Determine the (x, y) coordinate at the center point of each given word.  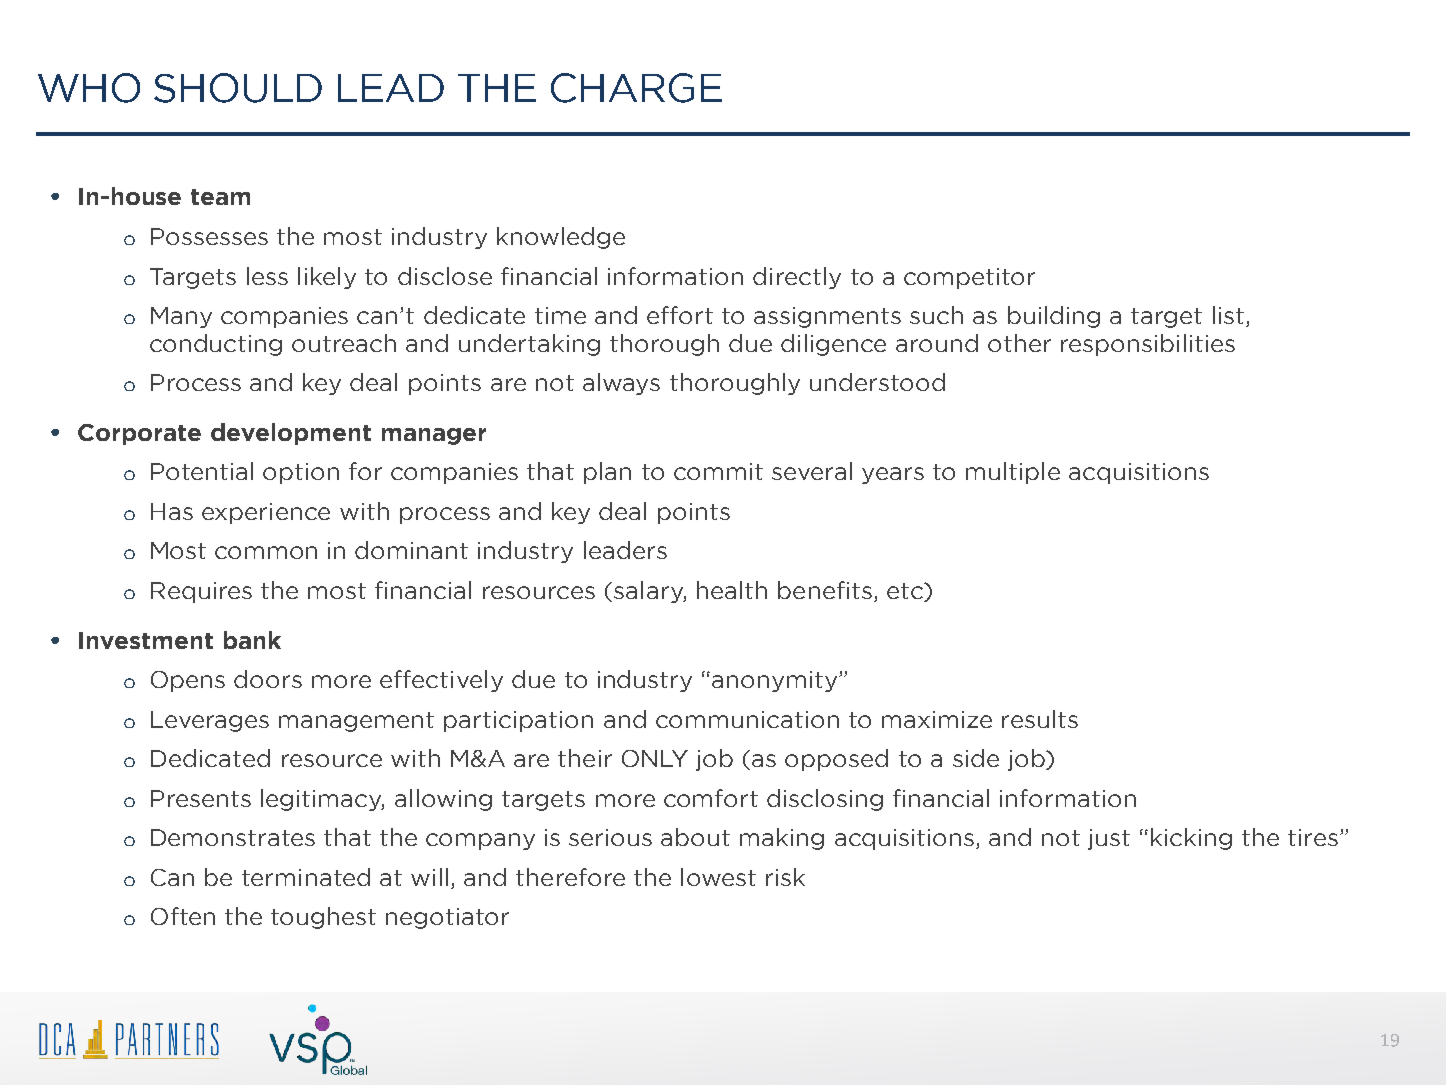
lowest (718, 877)
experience (266, 513)
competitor (969, 278)
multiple (1013, 473)
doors (268, 679)
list (1230, 316)
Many (181, 317)
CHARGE (636, 88)
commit (718, 471)
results (1040, 719)
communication (747, 719)
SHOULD (238, 88)
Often (183, 916)
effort (680, 315)
